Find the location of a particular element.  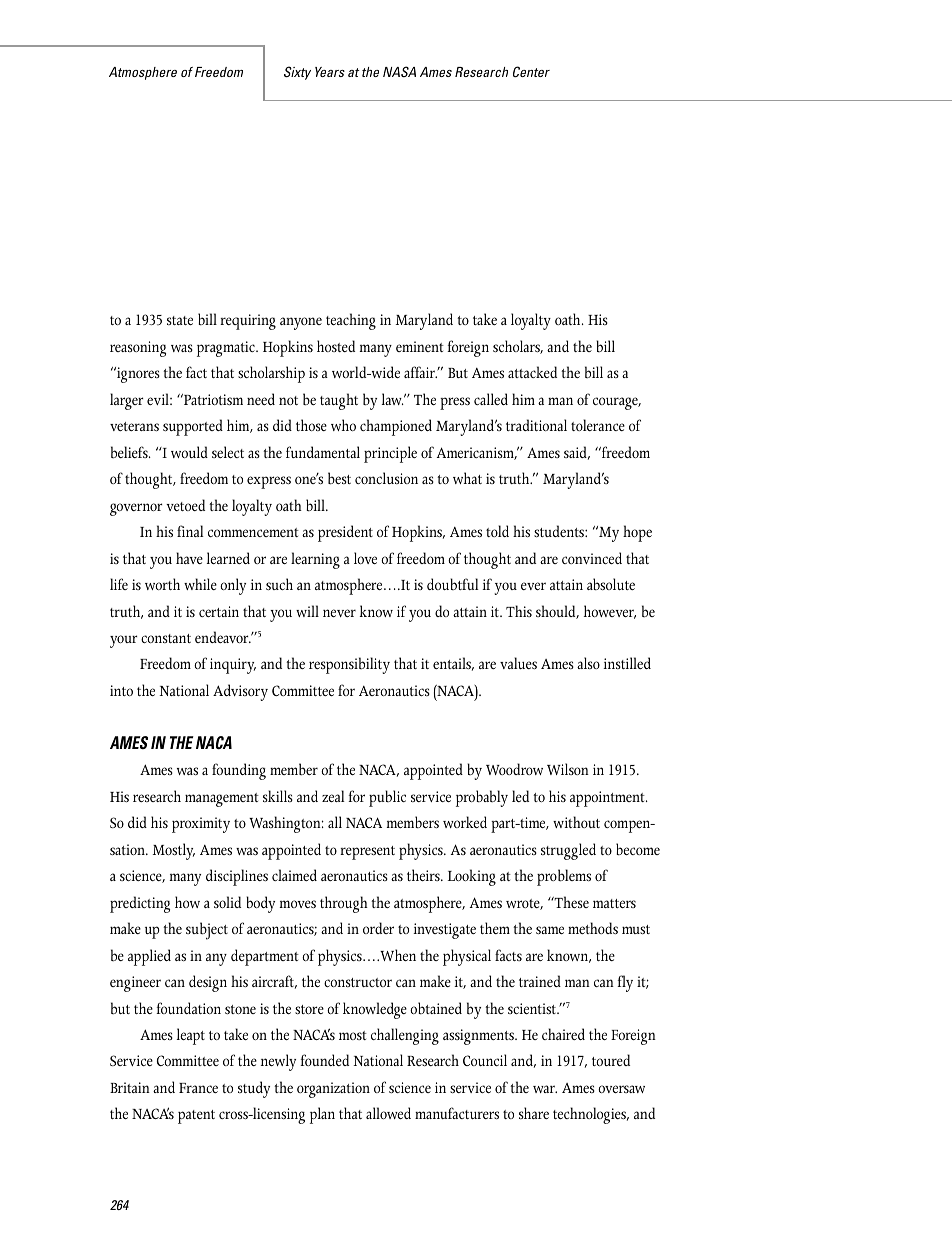

France is located at coordinates (198, 1088).
